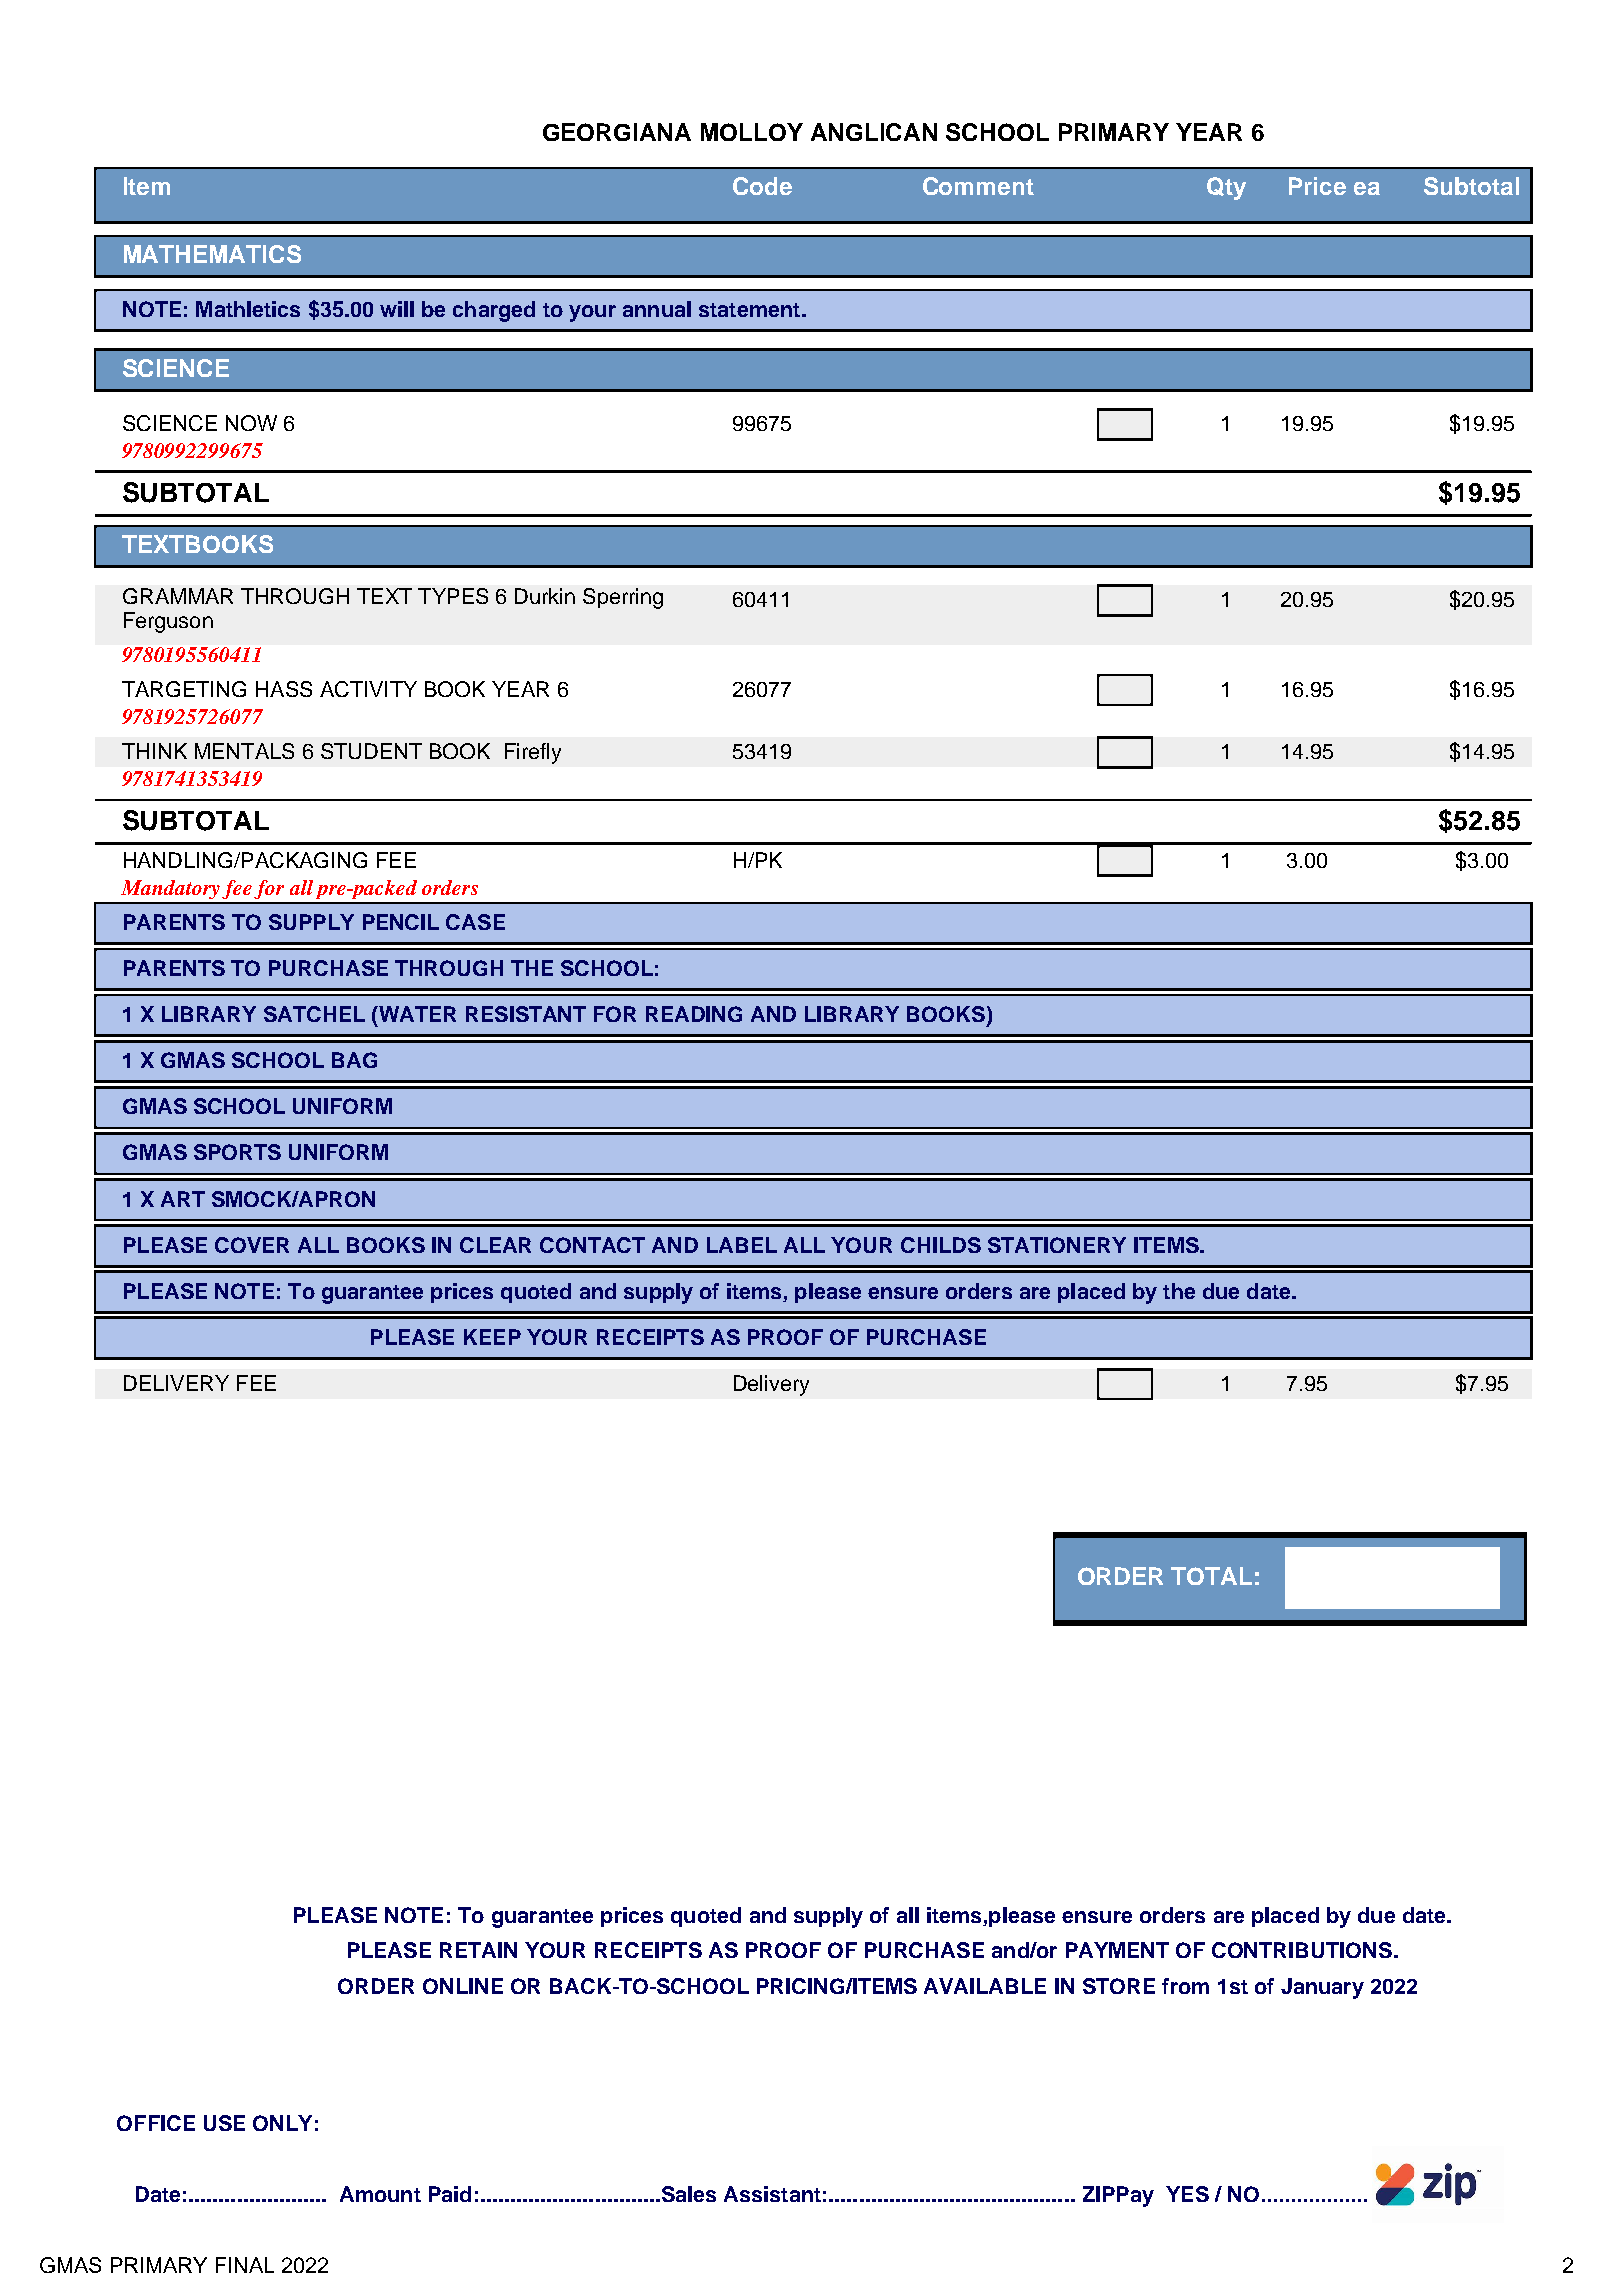 Image resolution: width=1613 pixels, height=2283 pixels. What do you see at coordinates (1226, 188) in the image?
I see `Qty` at bounding box center [1226, 188].
